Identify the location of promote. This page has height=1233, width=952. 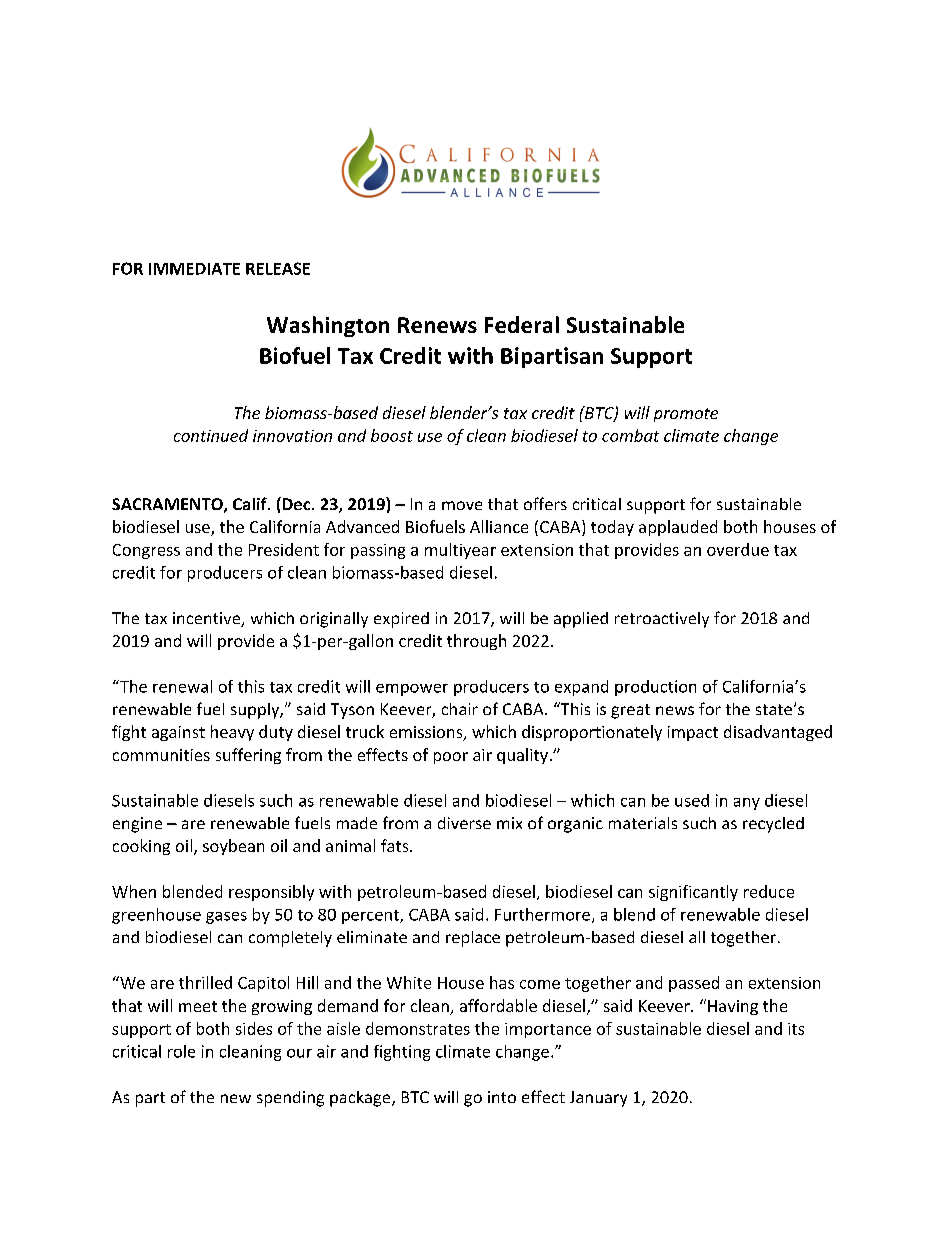
(686, 415).
